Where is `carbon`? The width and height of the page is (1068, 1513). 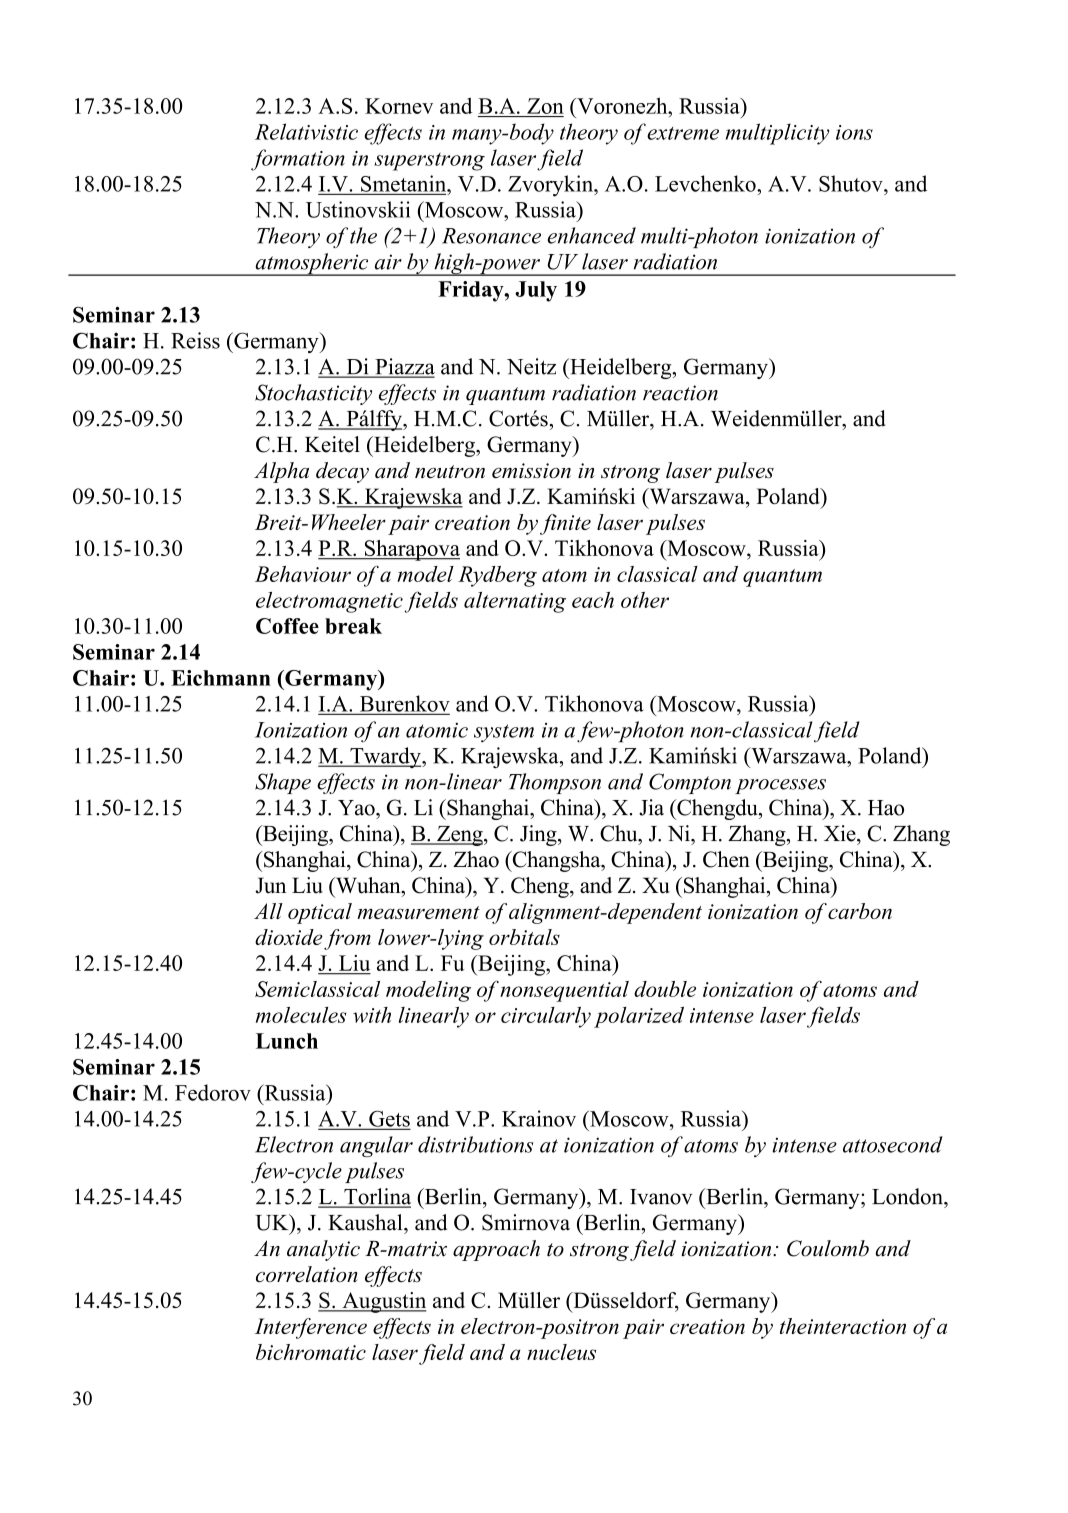
carbon is located at coordinates (860, 911).
